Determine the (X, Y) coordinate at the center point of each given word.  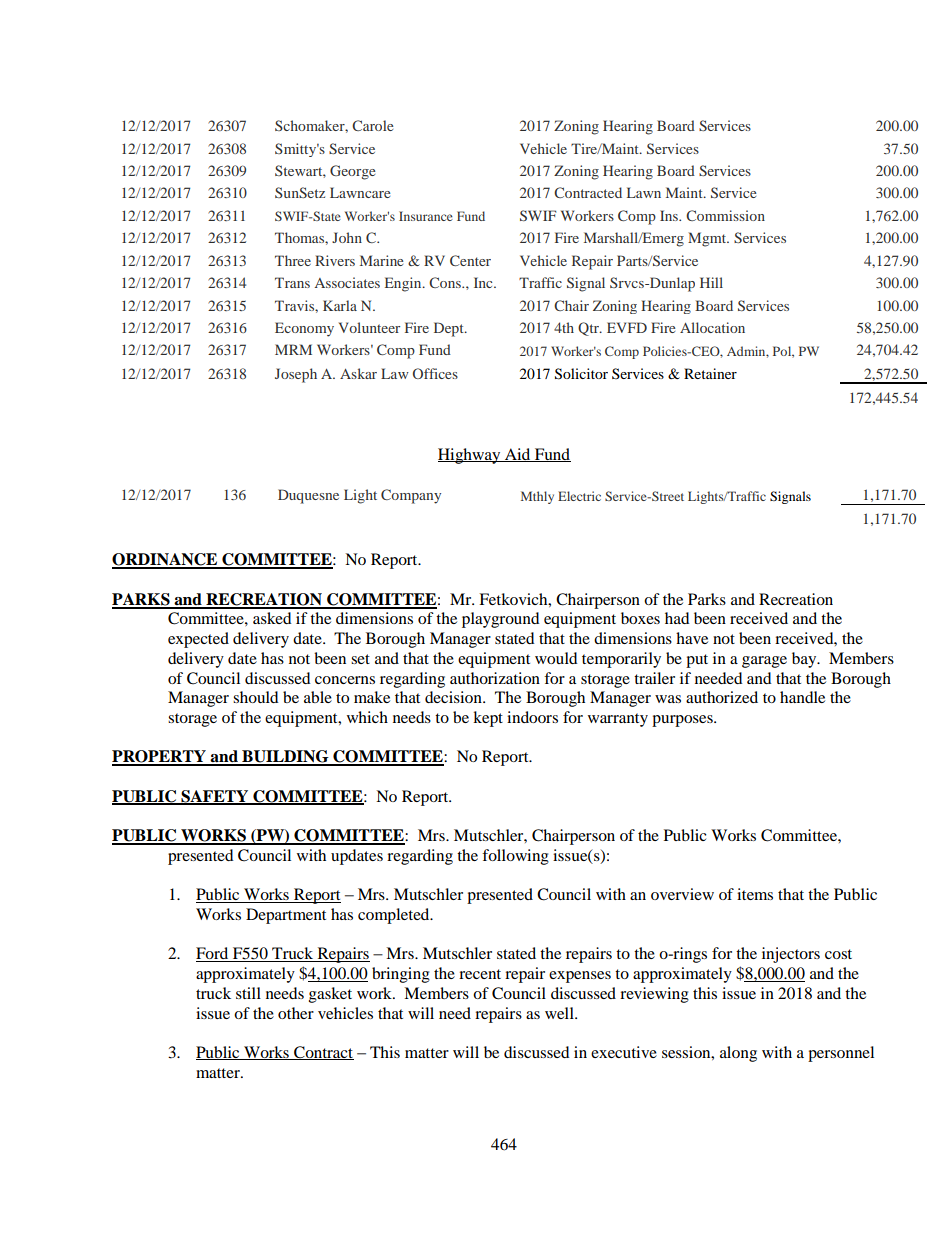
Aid (518, 455)
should (256, 697)
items (755, 894)
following (515, 857)
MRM (293, 349)
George (352, 172)
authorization (495, 678)
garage (764, 662)
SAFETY (215, 797)
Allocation (712, 327)
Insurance (426, 216)
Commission (725, 215)
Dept (450, 329)
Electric (579, 496)
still (248, 993)
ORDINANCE (166, 560)
